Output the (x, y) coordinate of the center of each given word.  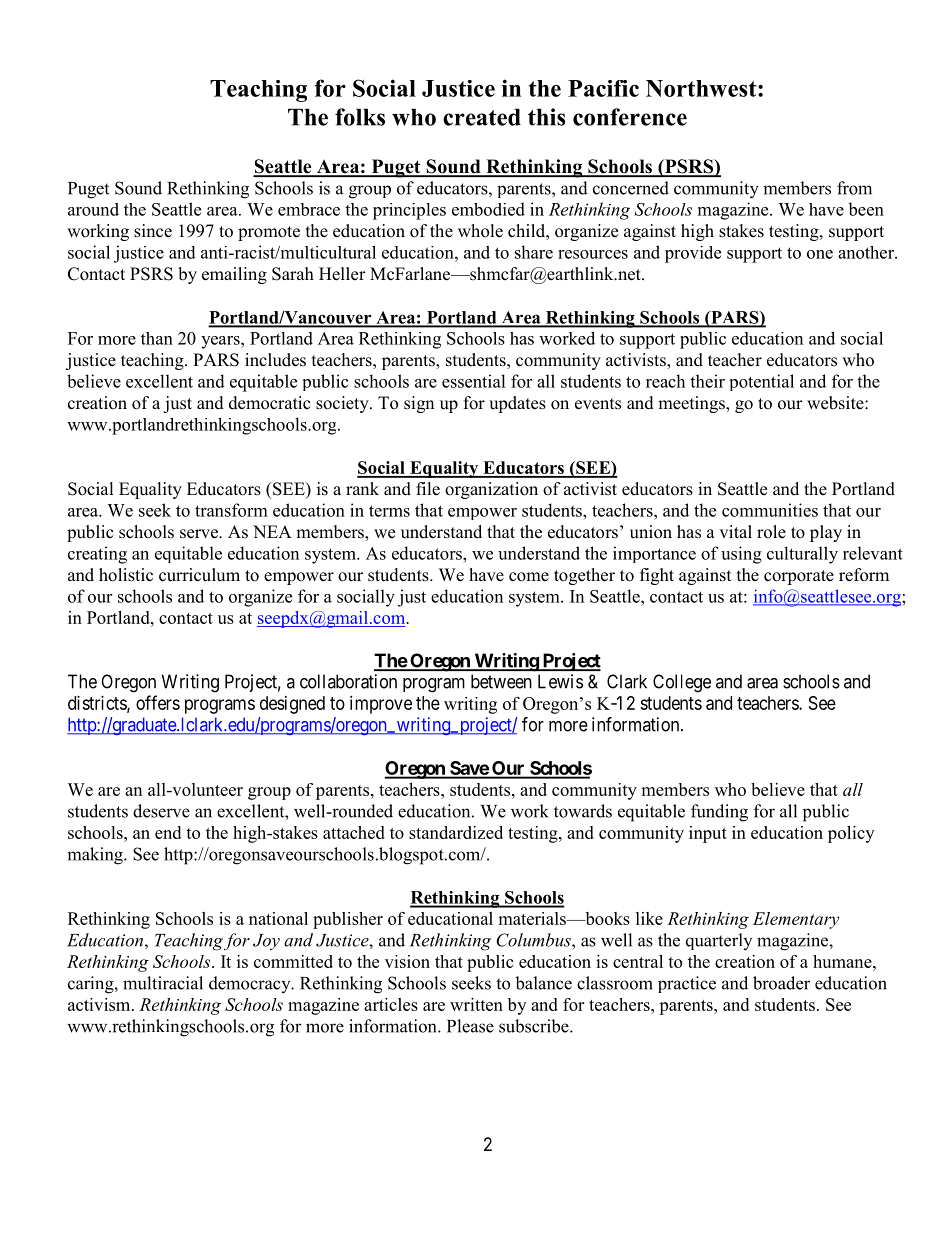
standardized (456, 832)
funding (719, 813)
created (482, 117)
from (854, 188)
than (157, 338)
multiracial (163, 983)
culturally (802, 555)
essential (474, 381)
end (168, 832)
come (529, 577)
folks (360, 117)
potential (762, 382)
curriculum (199, 575)
